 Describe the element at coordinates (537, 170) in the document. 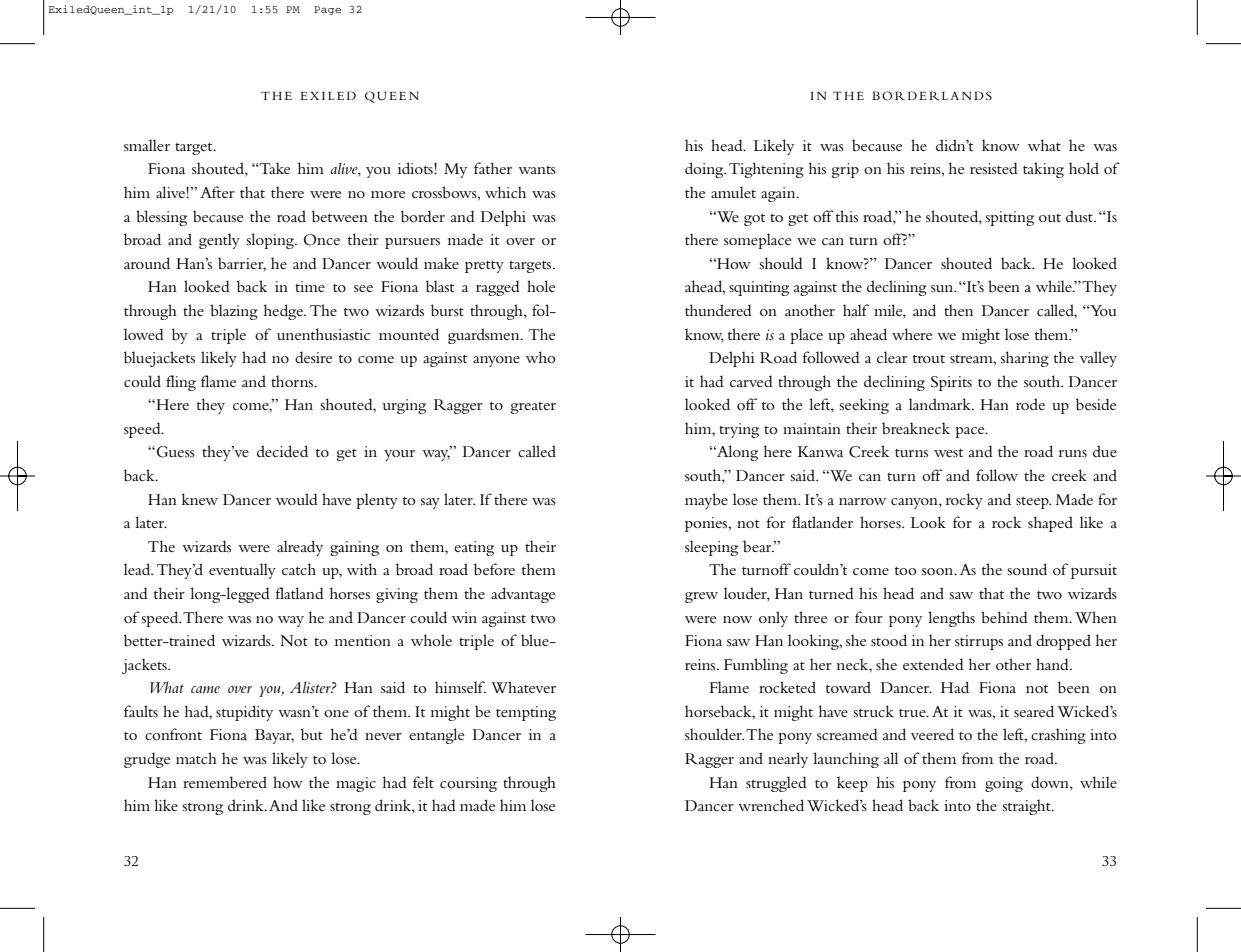

I see `wants` at that location.
